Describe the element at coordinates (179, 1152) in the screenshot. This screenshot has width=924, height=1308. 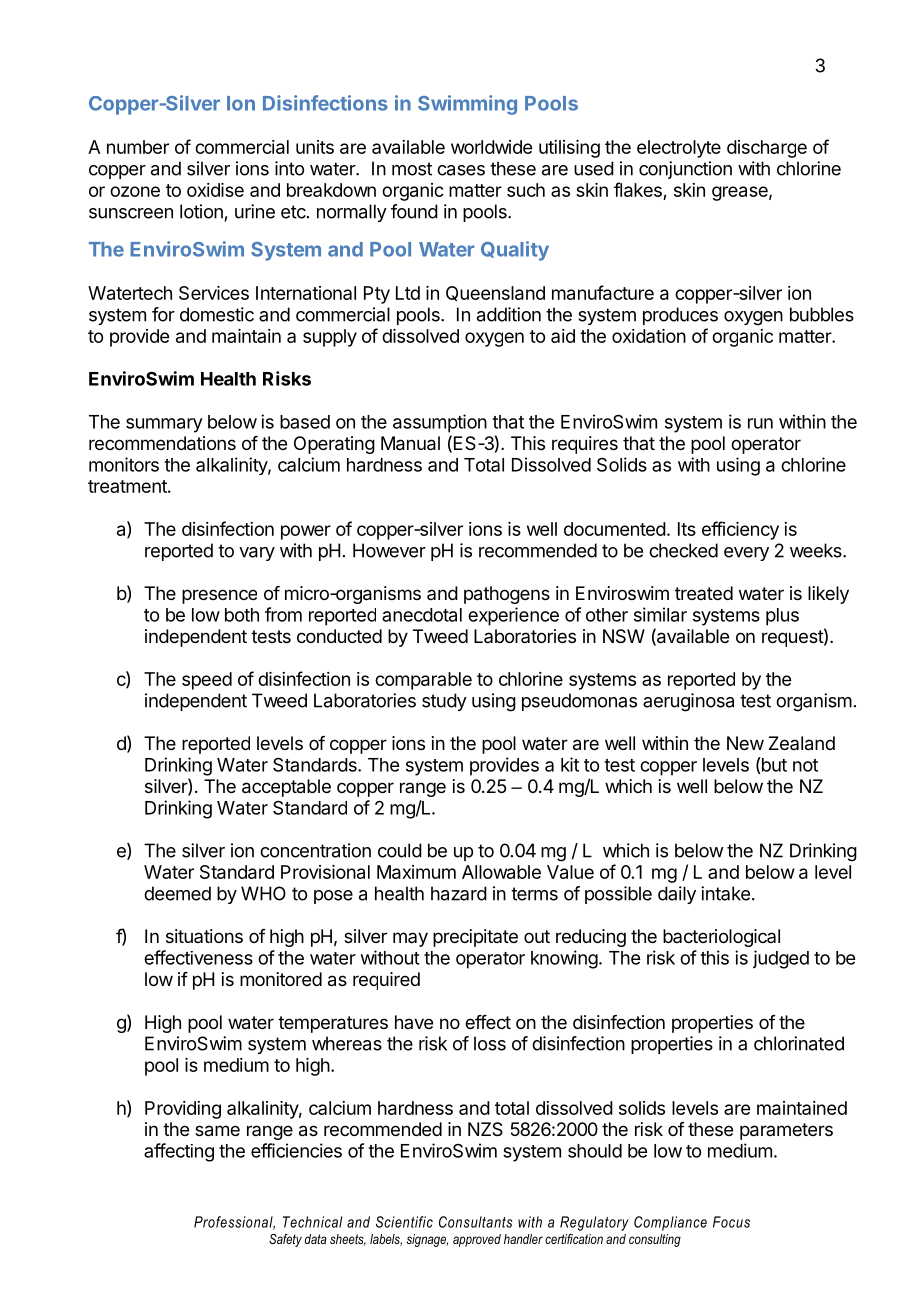
I see `affecting` at that location.
